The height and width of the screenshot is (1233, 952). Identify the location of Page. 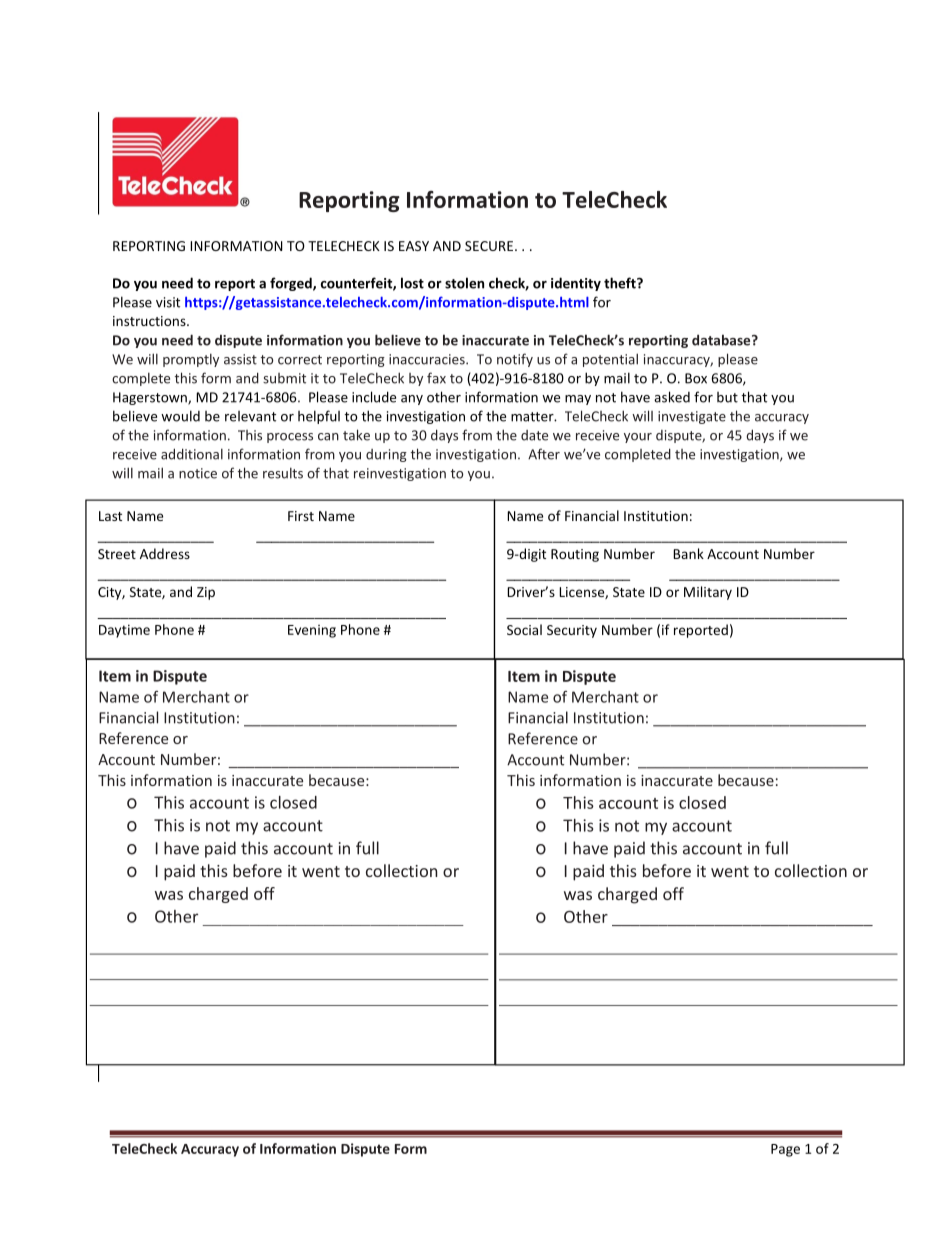
(785, 1150).
